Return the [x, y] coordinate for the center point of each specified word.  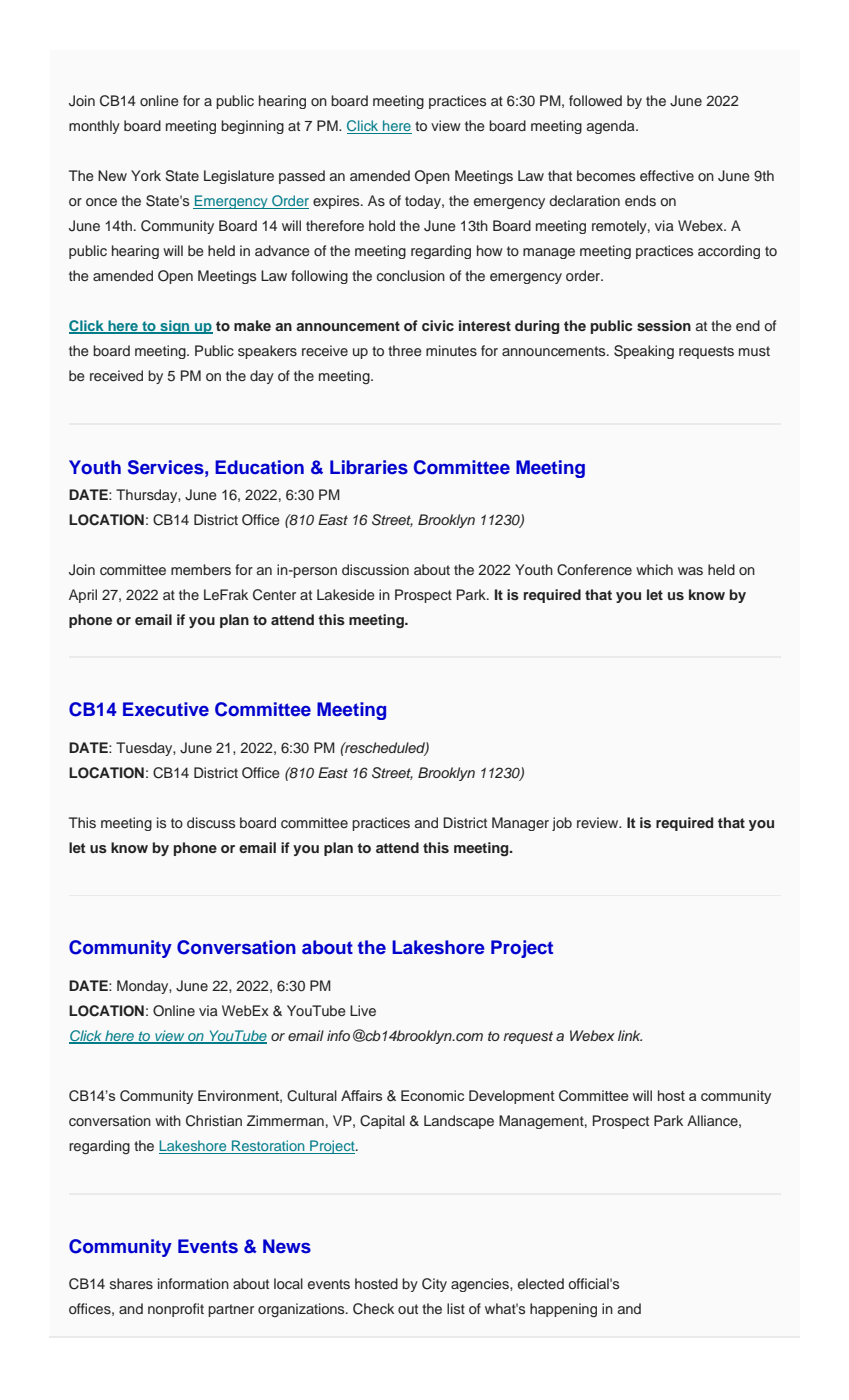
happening [563, 1310]
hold [382, 225]
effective [667, 175]
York [146, 175]
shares [131, 1283]
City [434, 1285]
